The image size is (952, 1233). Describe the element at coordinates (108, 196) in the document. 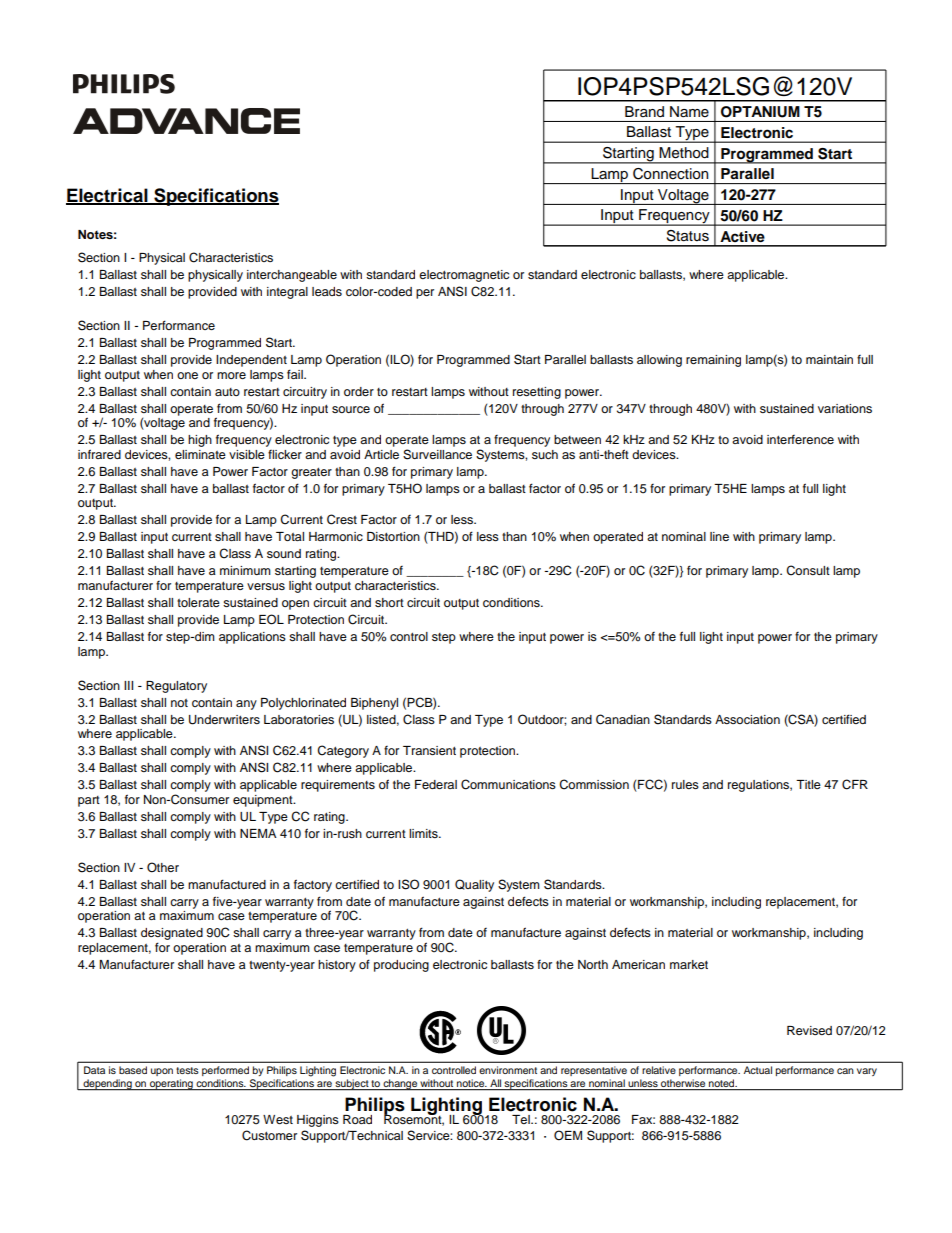

I see `Electrical` at that location.
